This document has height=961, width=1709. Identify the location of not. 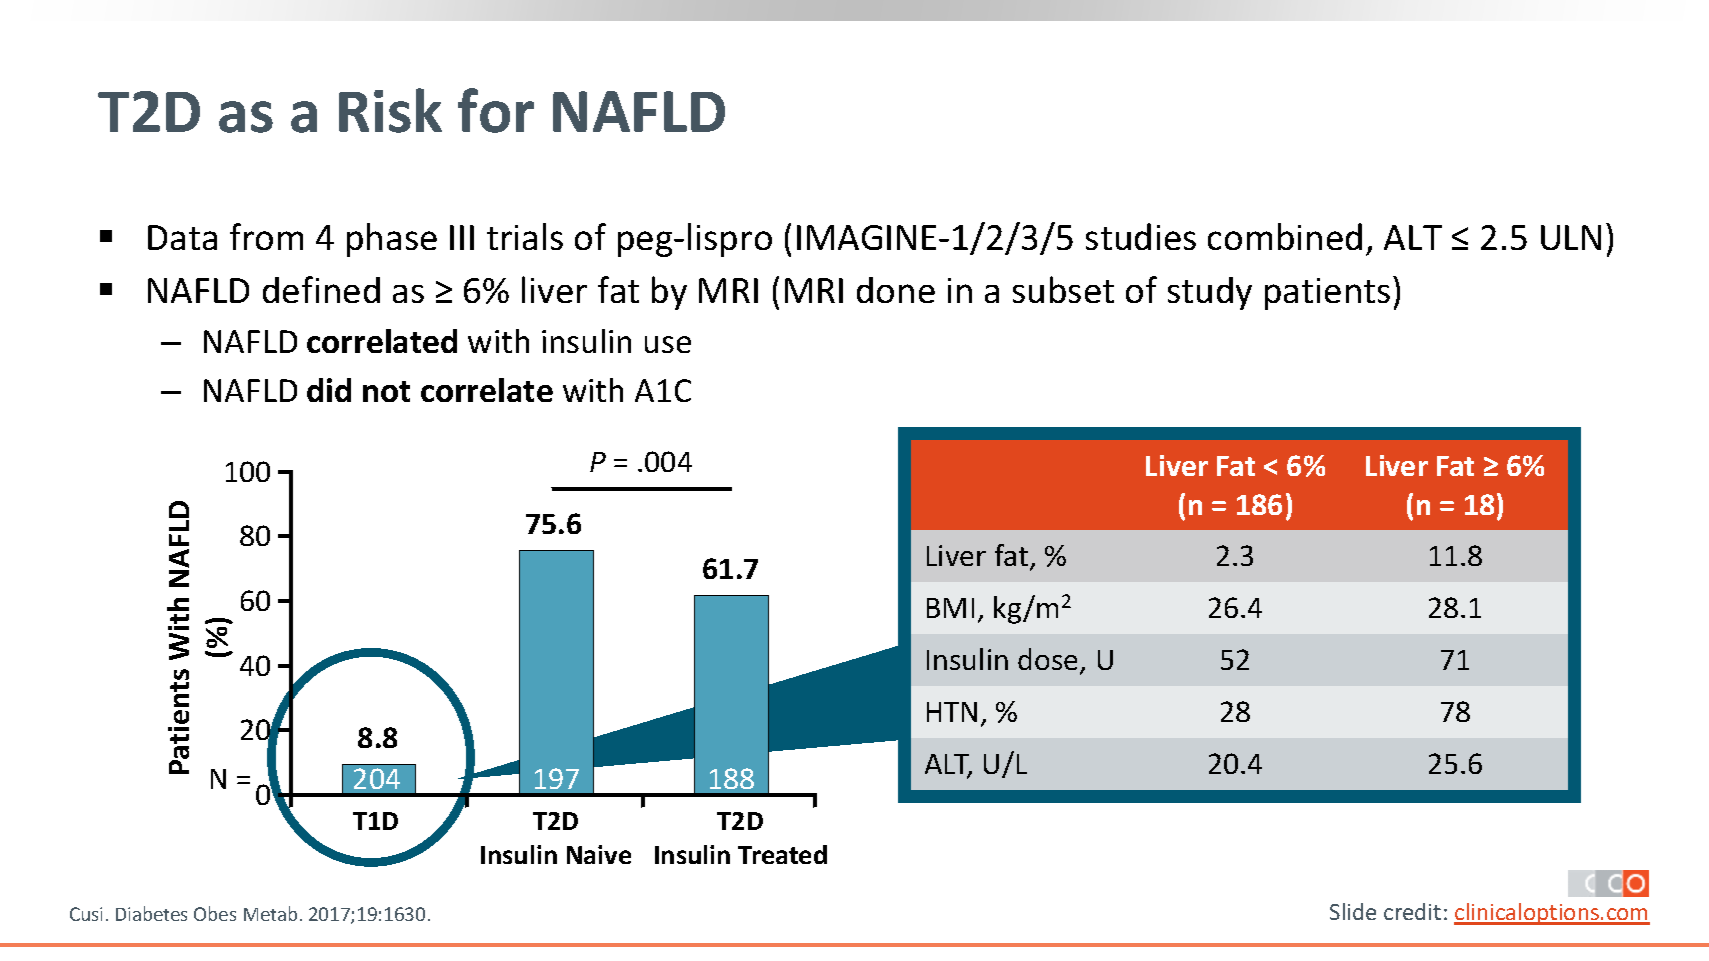
(386, 391).
